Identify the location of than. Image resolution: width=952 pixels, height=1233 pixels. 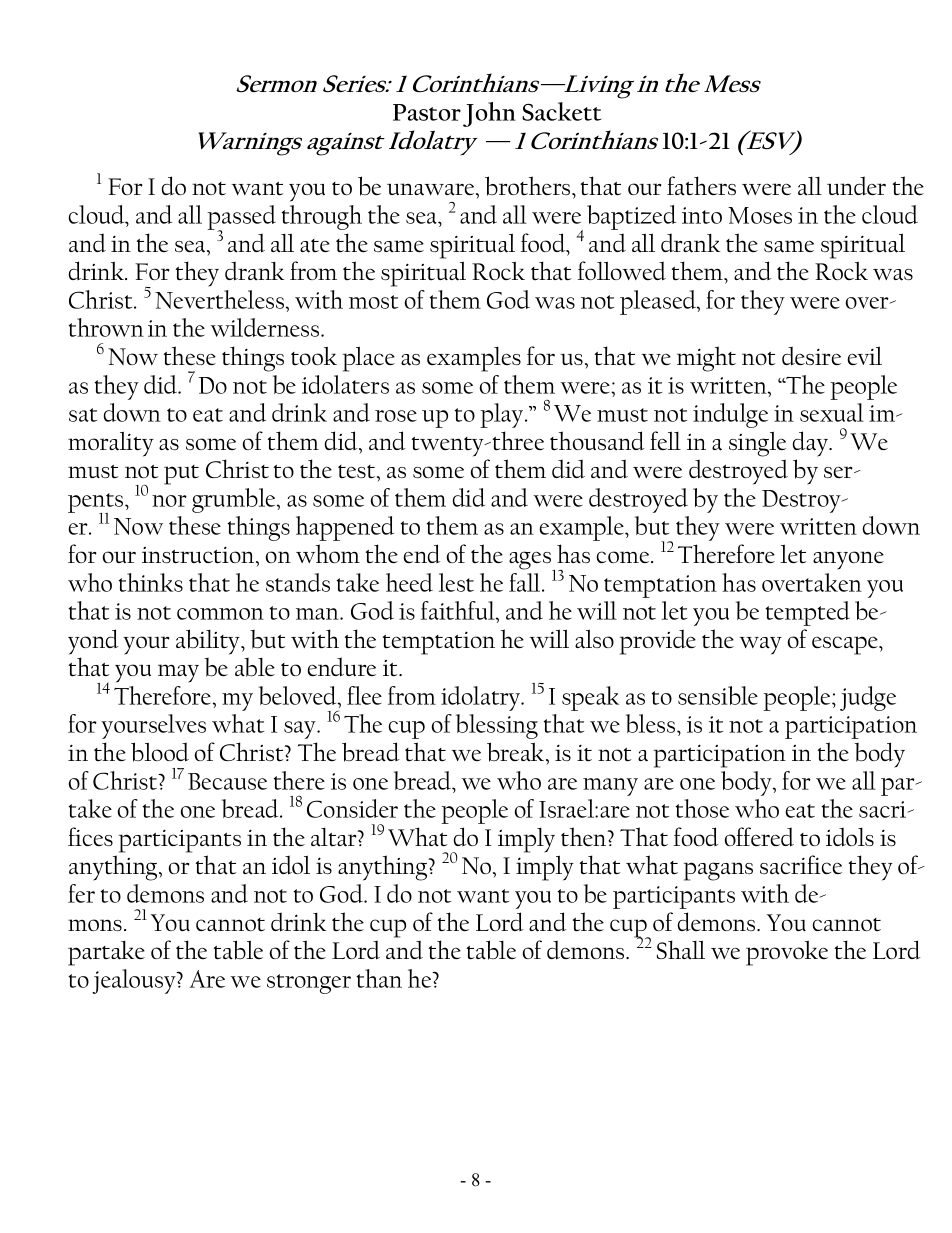
(379, 978).
